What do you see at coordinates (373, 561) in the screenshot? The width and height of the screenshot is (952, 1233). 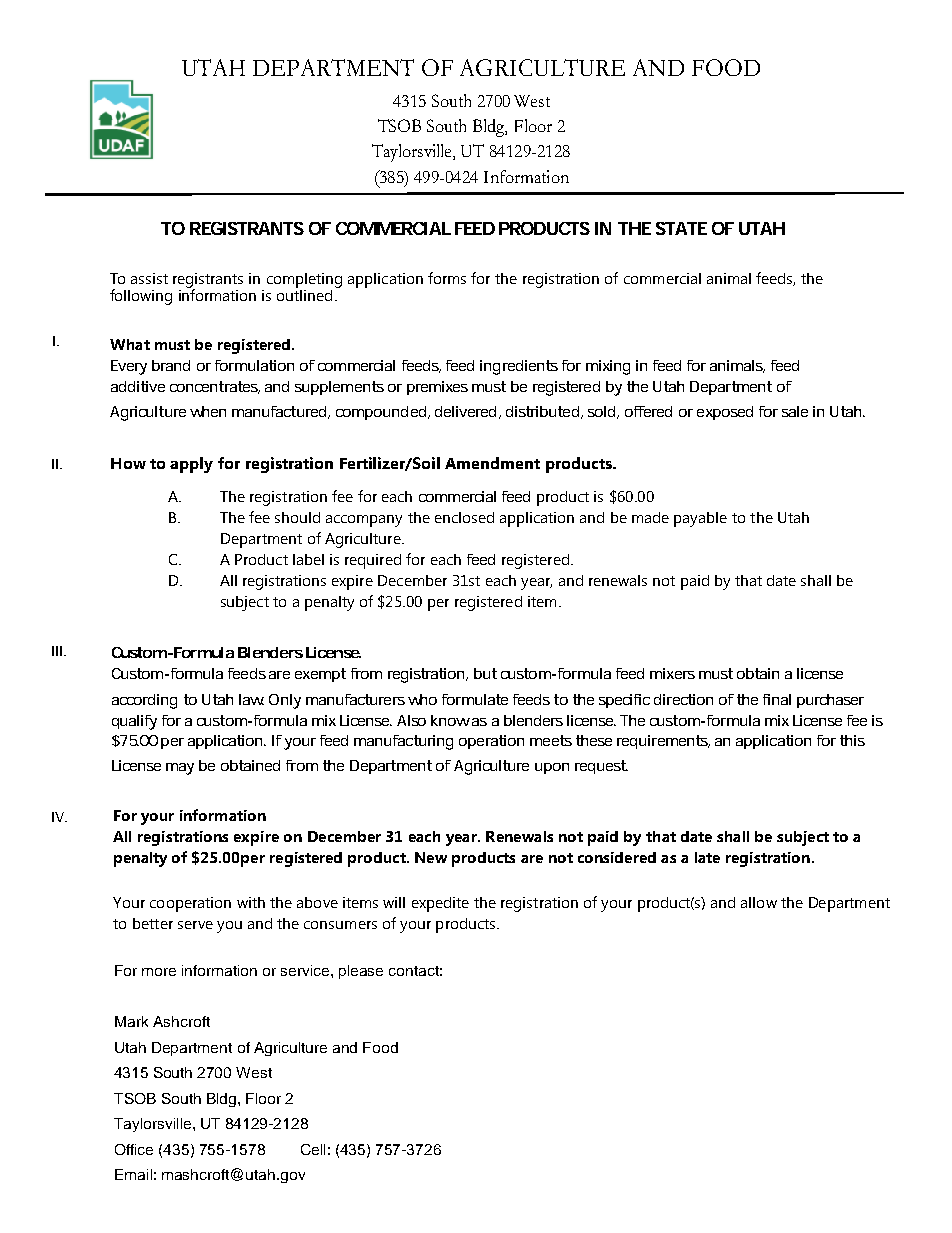 I see `required` at bounding box center [373, 561].
